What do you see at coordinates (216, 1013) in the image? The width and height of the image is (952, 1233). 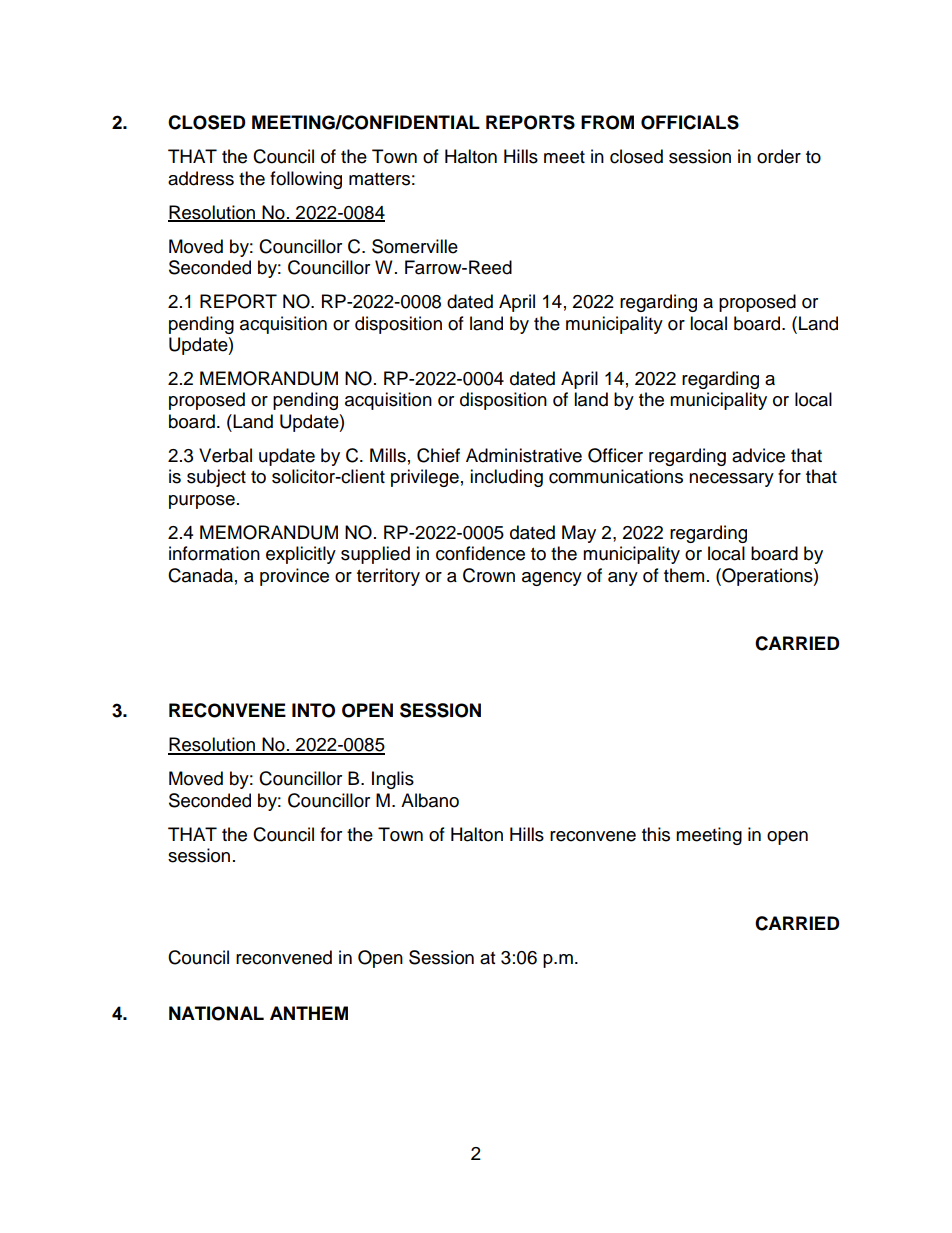 I see `NATIONAL` at bounding box center [216, 1013].
